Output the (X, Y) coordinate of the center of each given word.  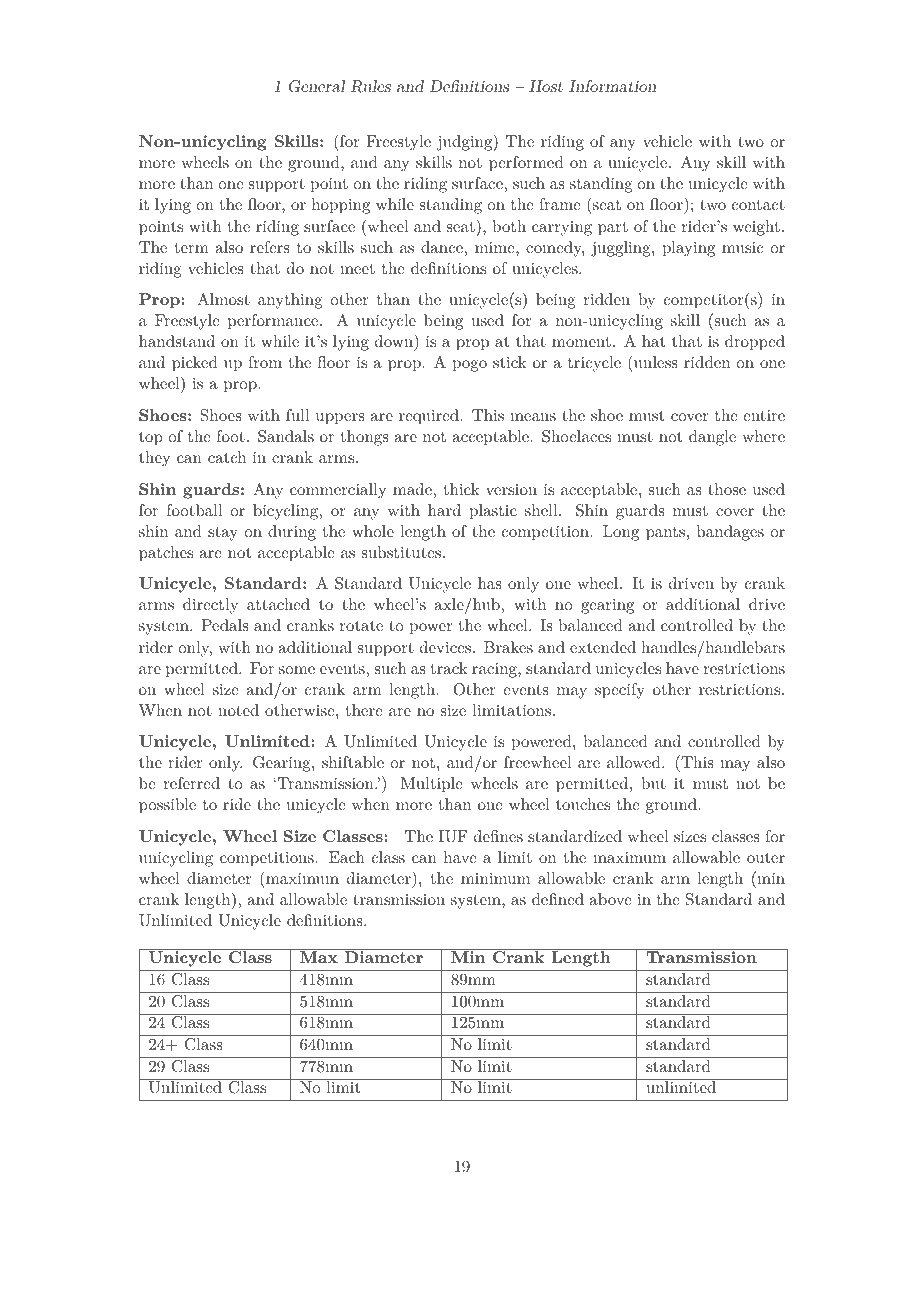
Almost (223, 299)
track (449, 668)
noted (238, 710)
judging (466, 142)
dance (442, 247)
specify (620, 691)
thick (462, 489)
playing (689, 249)
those (727, 489)
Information (612, 86)
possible (167, 806)
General (317, 86)
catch (227, 457)
